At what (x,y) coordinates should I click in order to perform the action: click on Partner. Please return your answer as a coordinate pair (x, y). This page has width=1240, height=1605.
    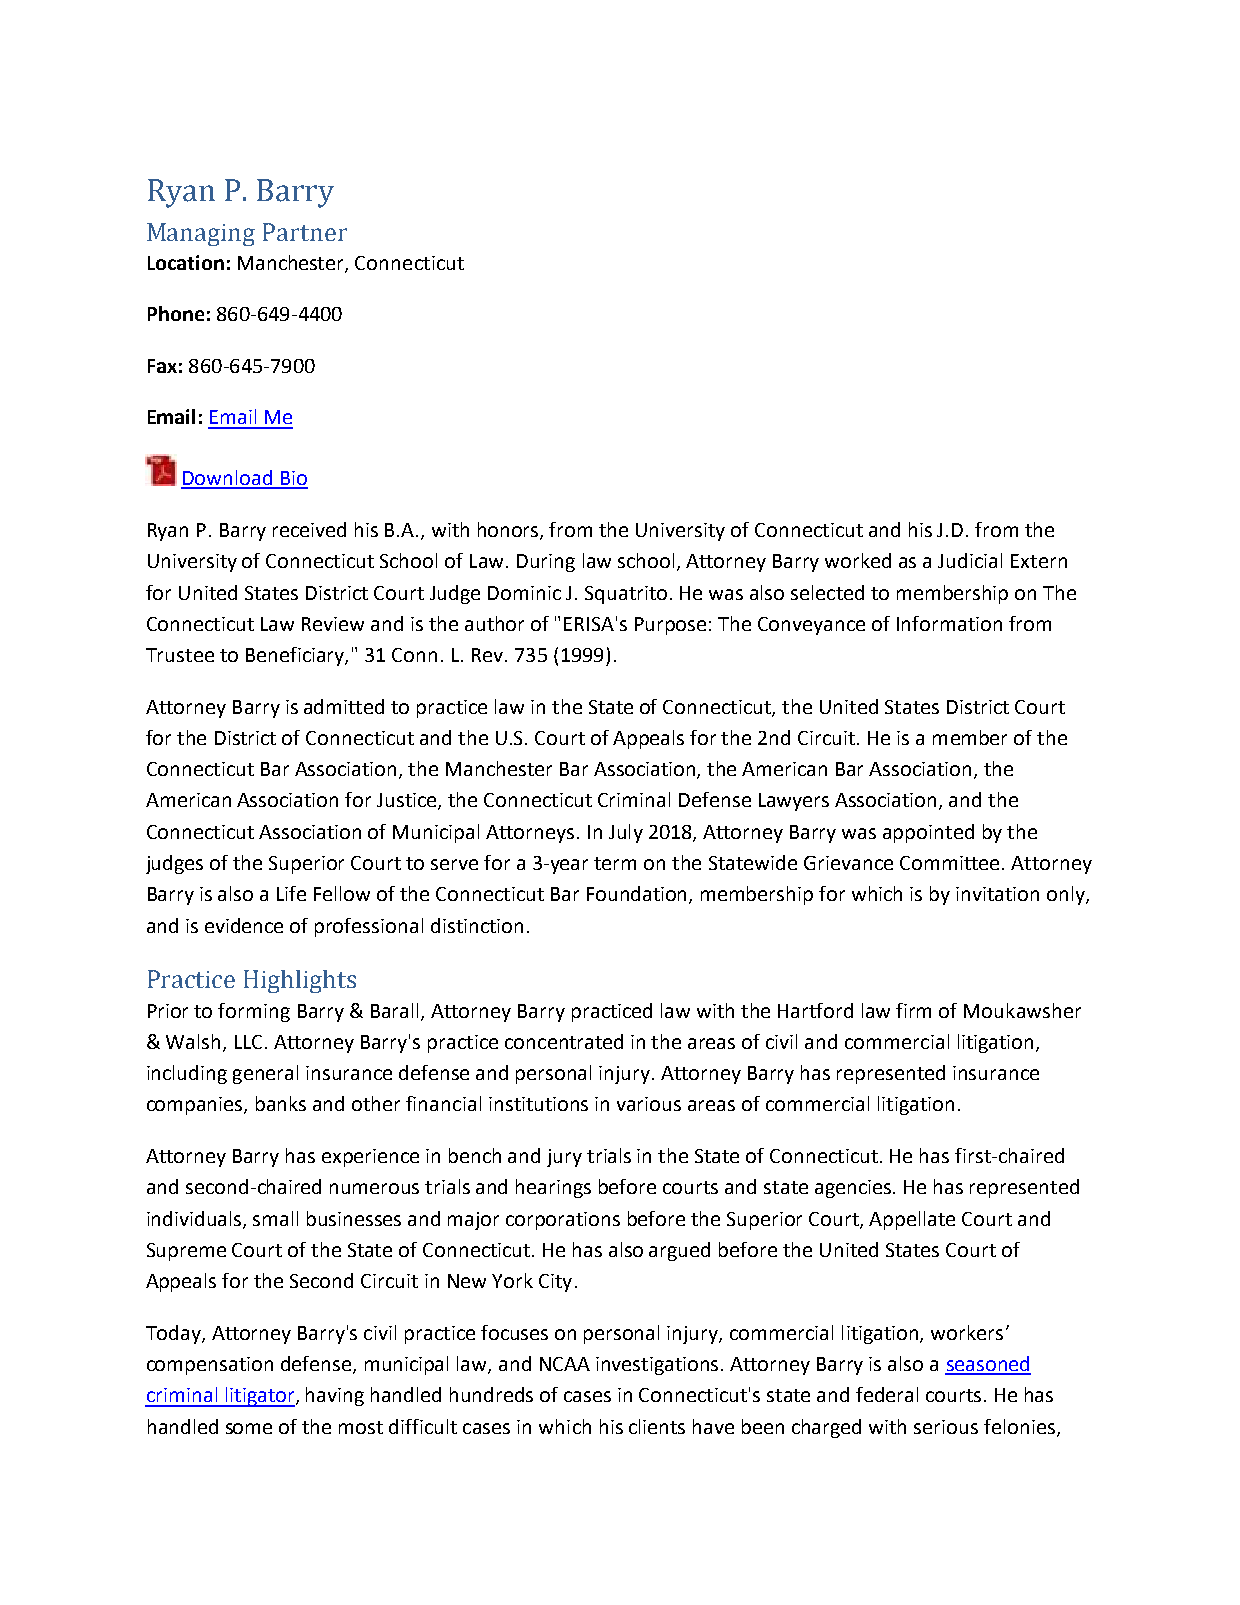
    Looking at the image, I should click on (305, 232).
